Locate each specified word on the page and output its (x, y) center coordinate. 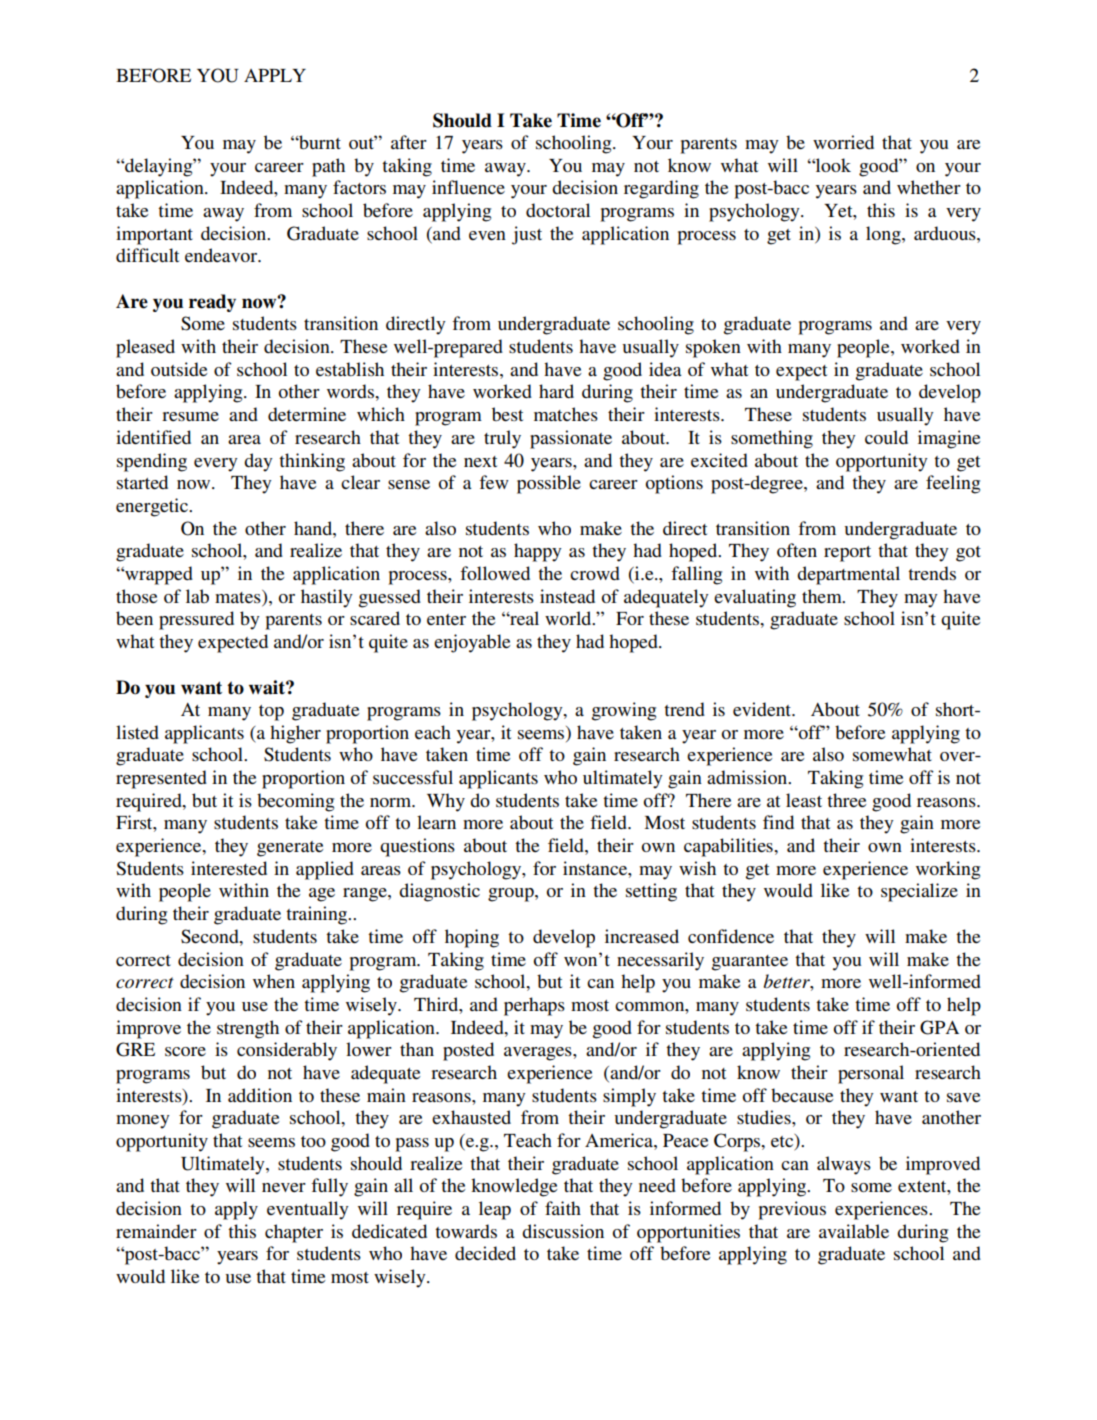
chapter (294, 1233)
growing (624, 711)
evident (763, 709)
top (271, 713)
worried (843, 142)
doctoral (558, 210)
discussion (563, 1231)
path (328, 167)
